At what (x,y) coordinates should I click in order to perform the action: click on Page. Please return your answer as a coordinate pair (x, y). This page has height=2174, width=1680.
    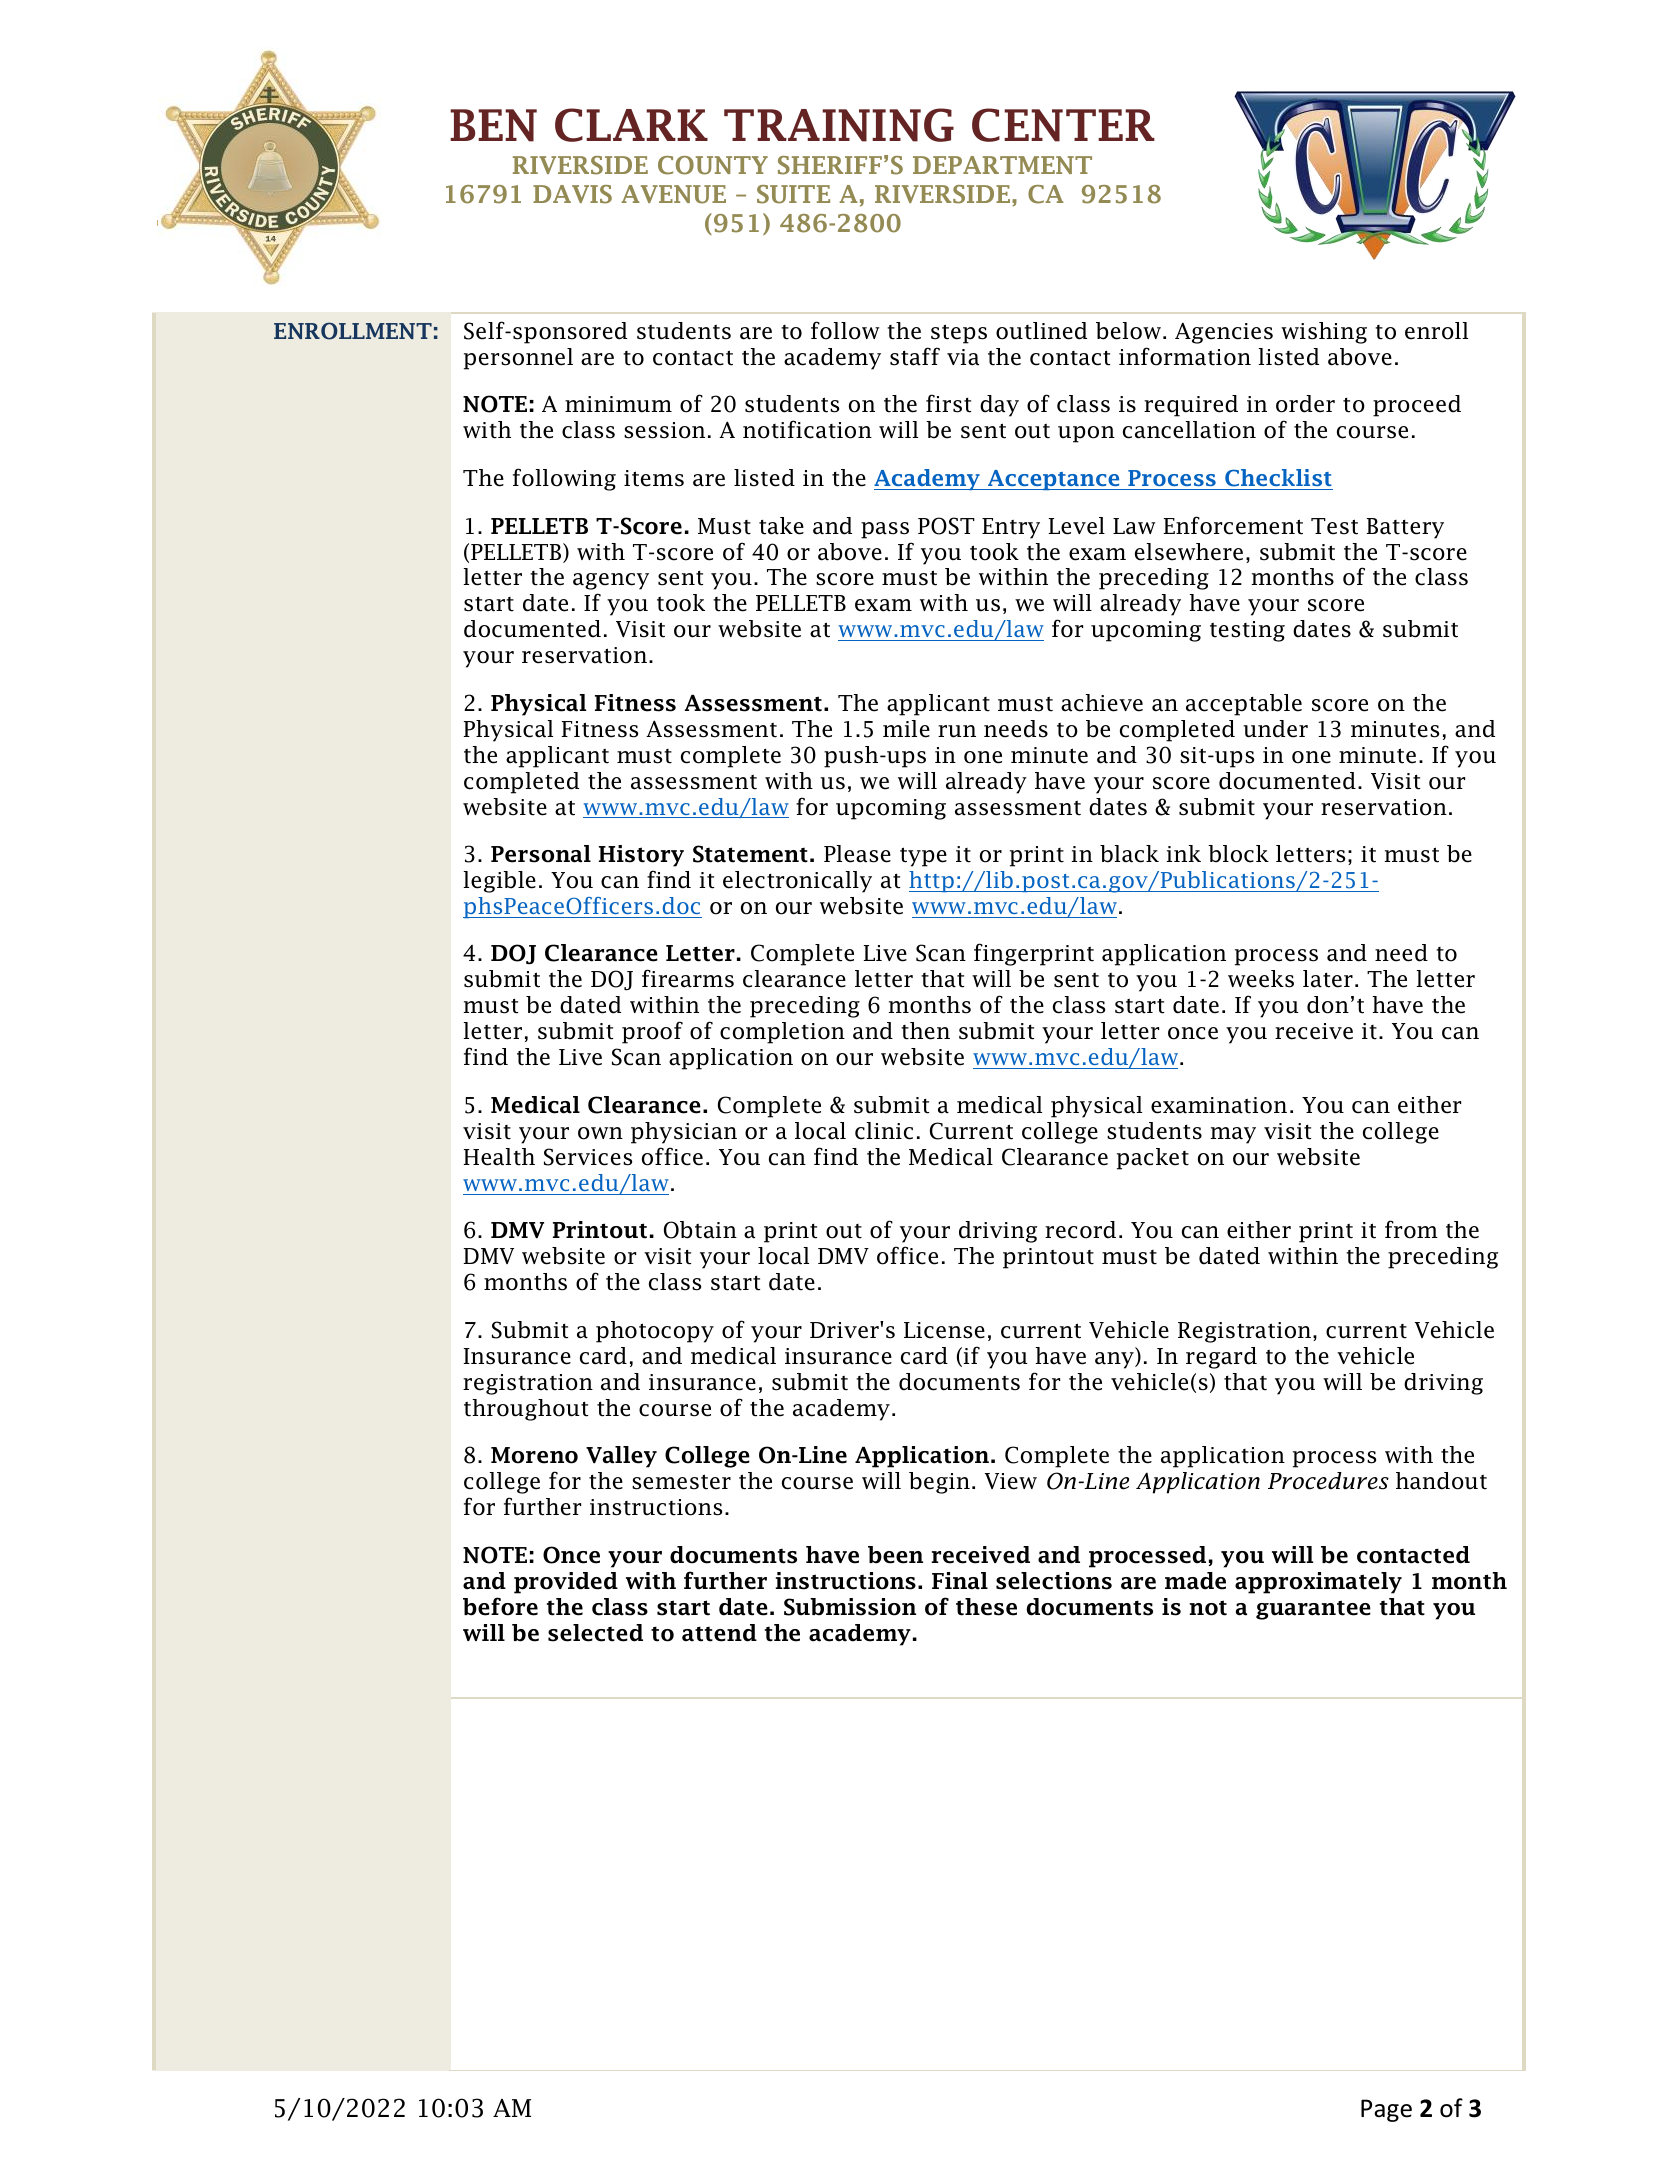
    Looking at the image, I should click on (1386, 2110).
